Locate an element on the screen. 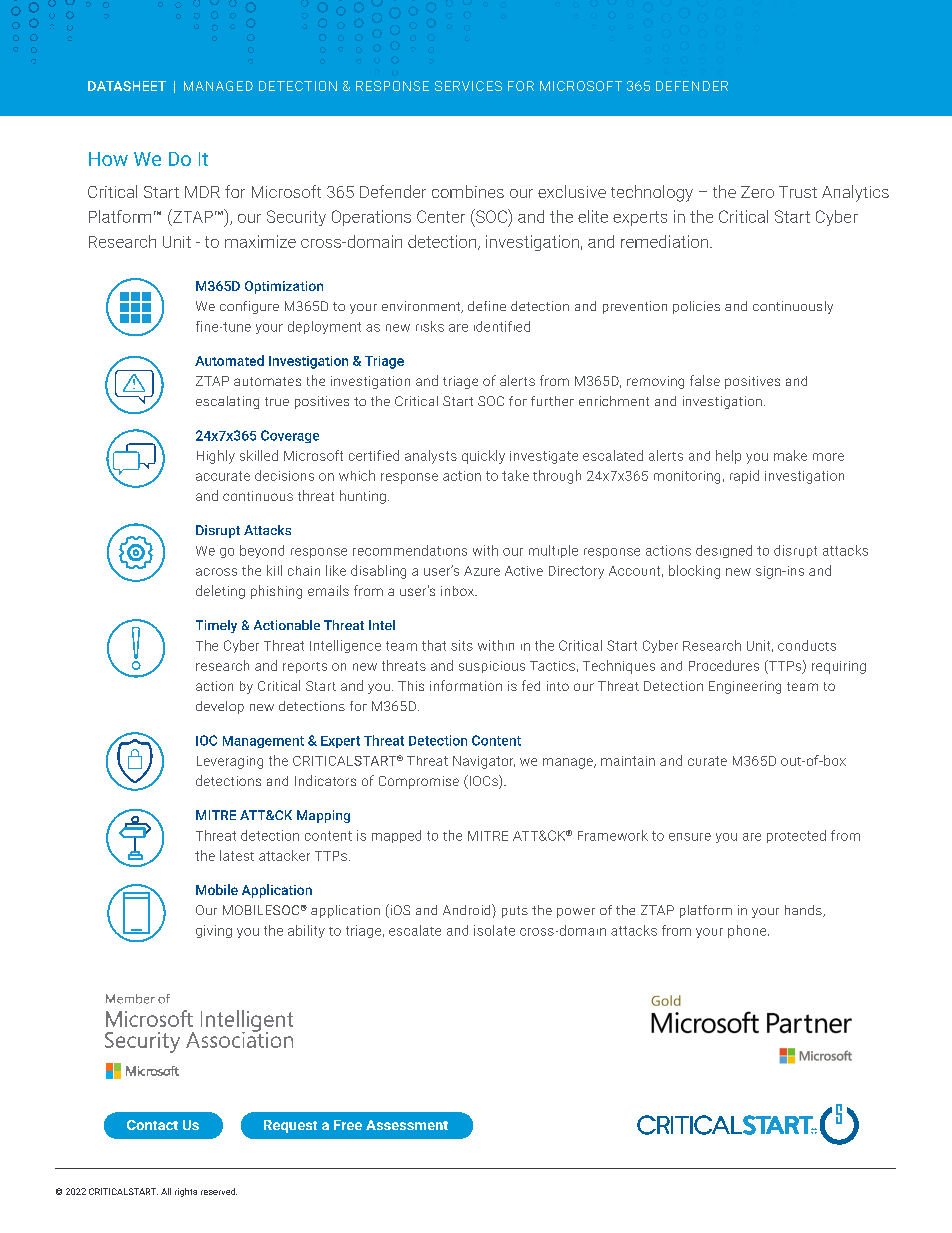 This screenshot has height=1233, width=952. DATASHEET is located at coordinates (127, 86).
